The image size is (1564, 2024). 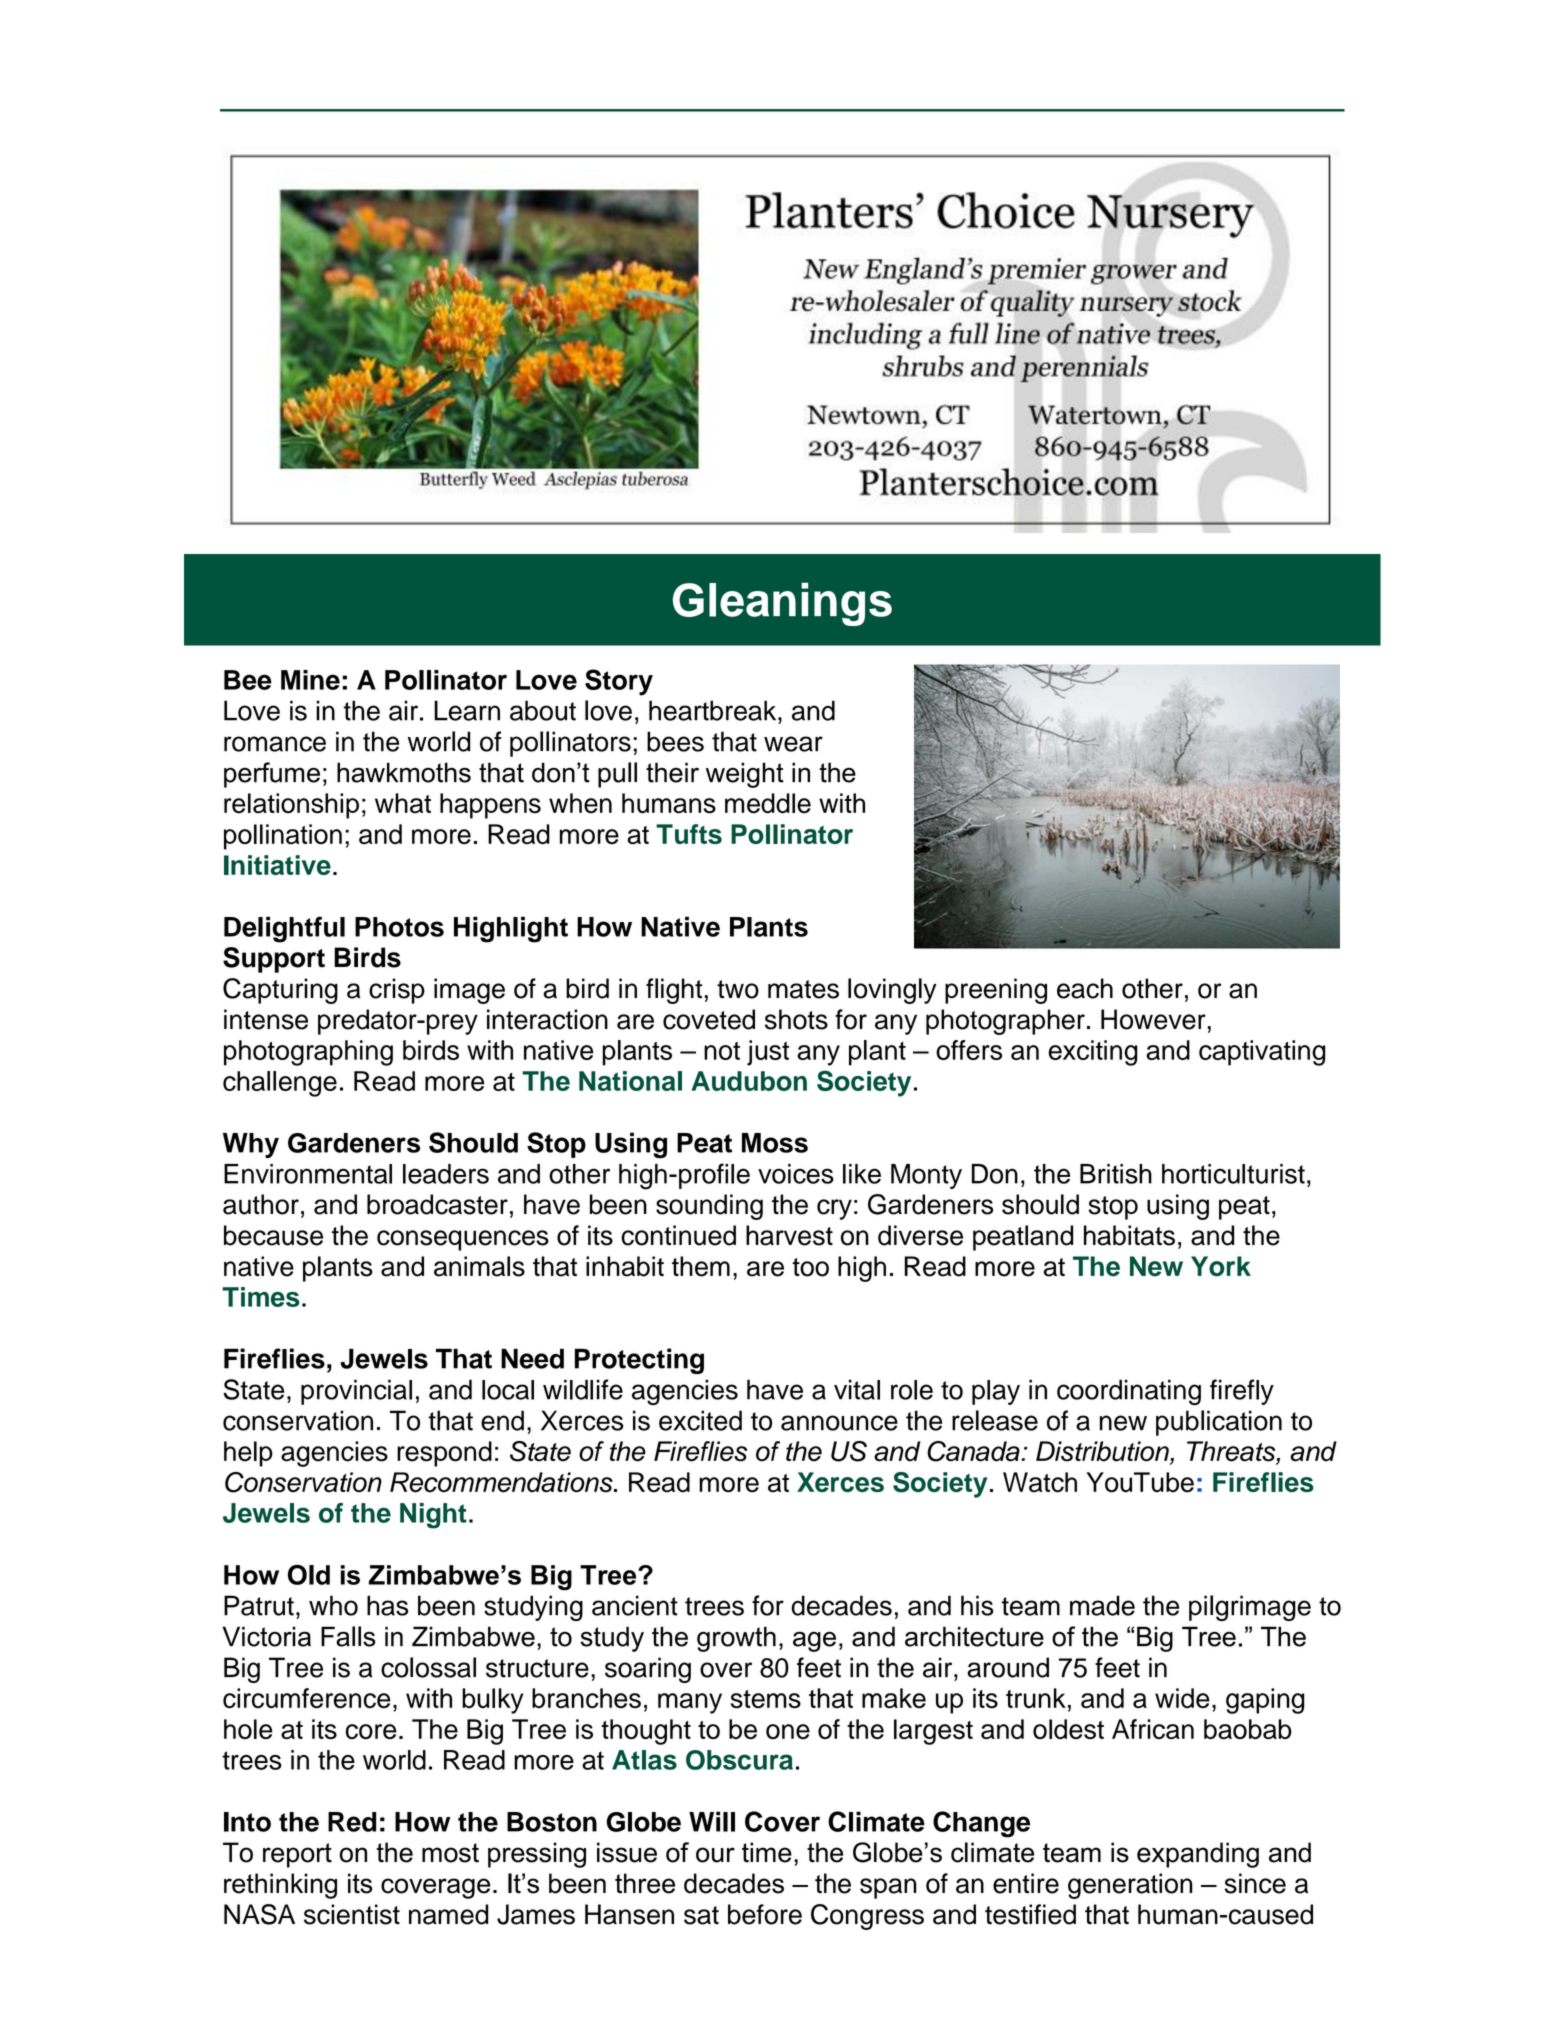 I want to click on Distribution, so click(x=1103, y=1452).
